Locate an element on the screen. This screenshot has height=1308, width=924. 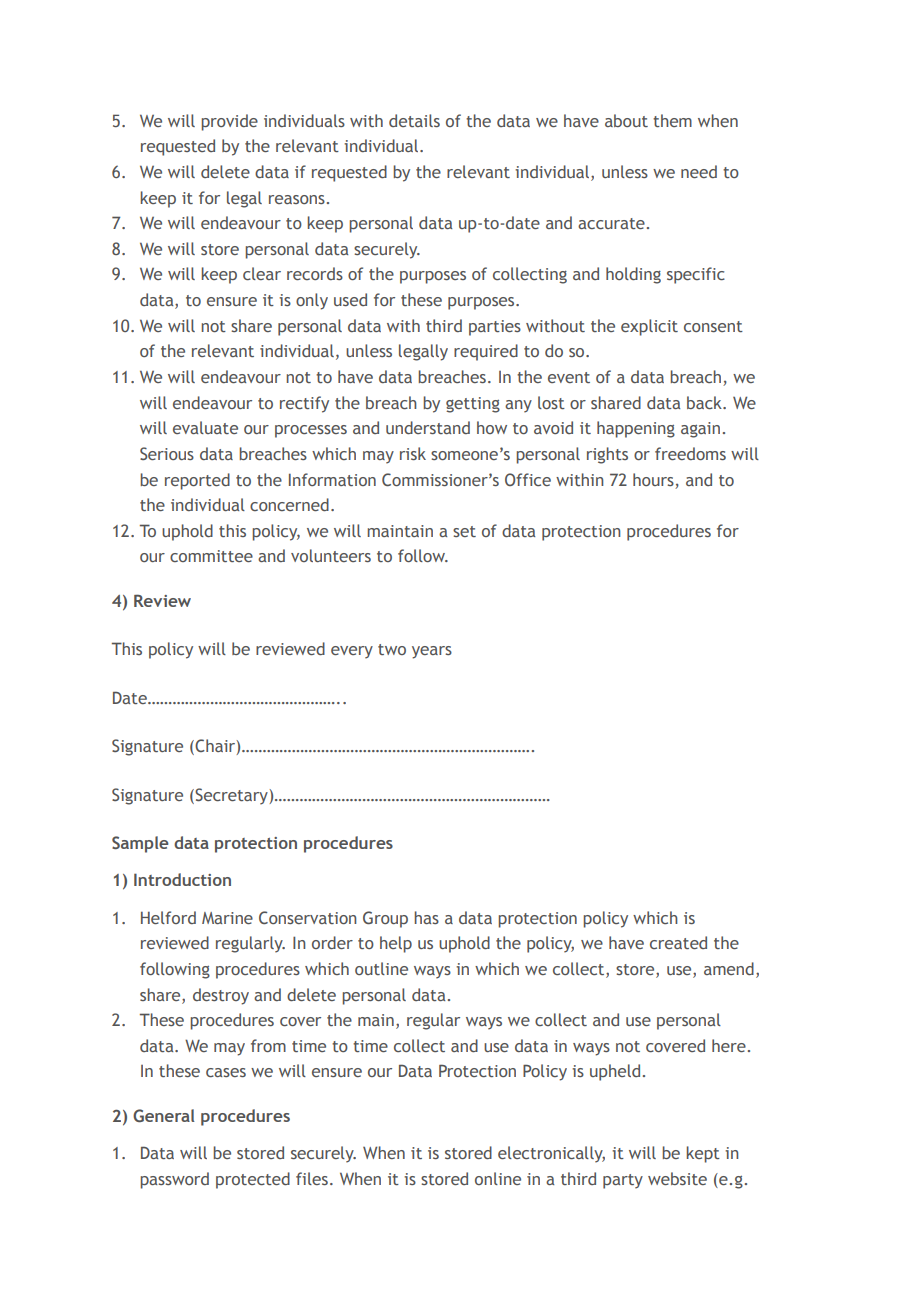
Secretary is located at coordinates (231, 796).
